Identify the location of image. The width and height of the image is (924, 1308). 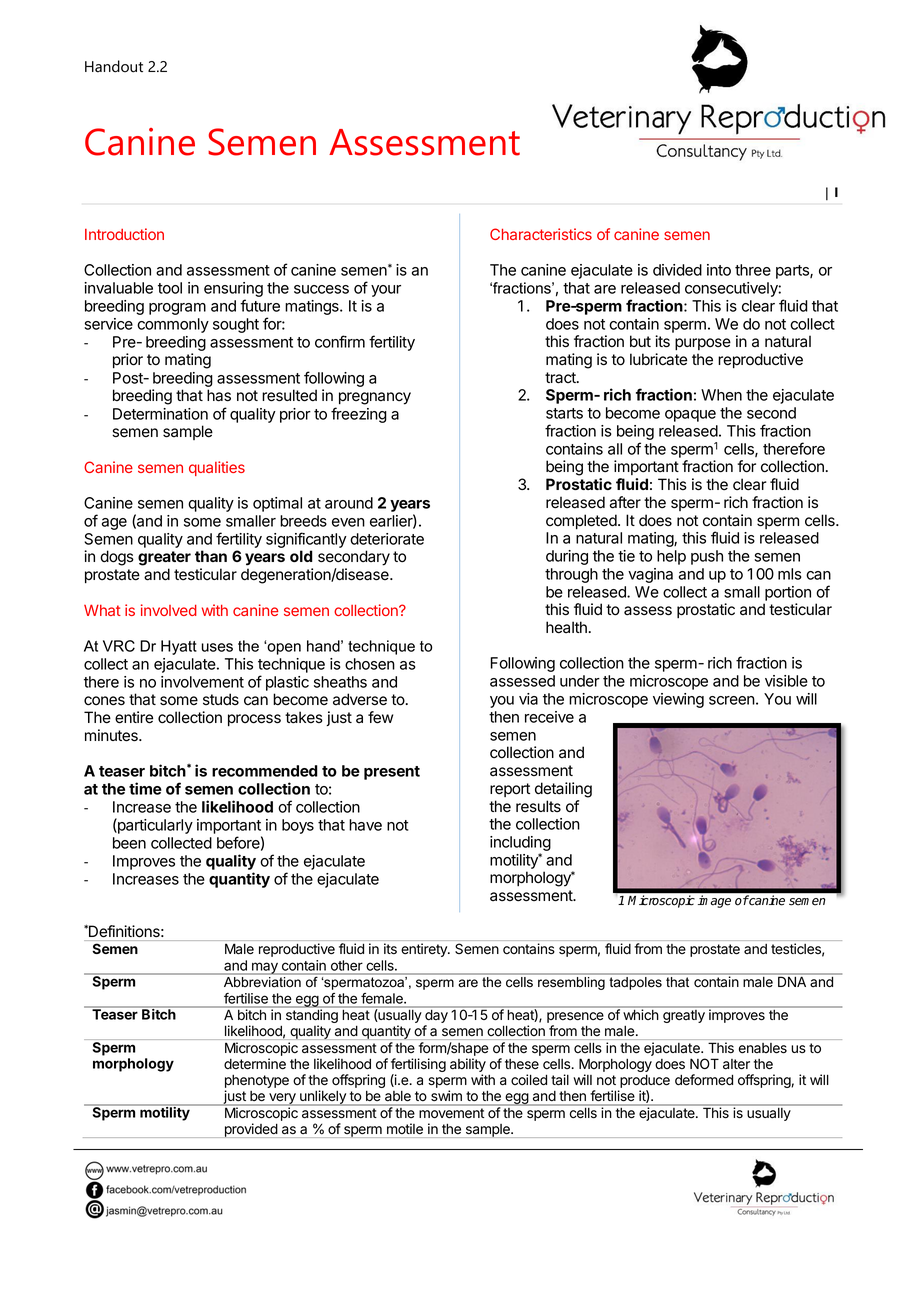
(714, 901).
